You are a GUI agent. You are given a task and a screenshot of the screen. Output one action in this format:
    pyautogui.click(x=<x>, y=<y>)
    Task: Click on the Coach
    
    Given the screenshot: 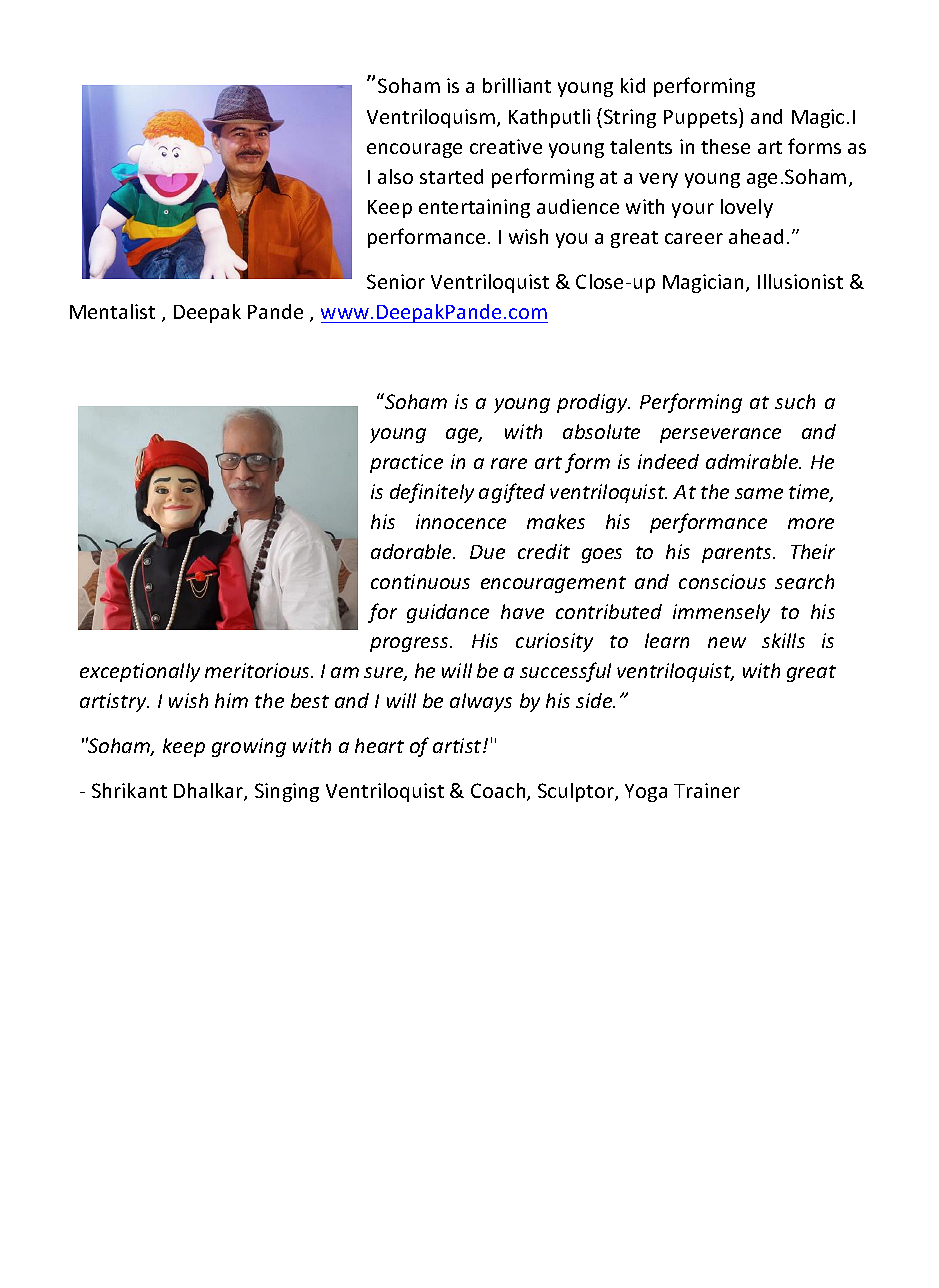 What is the action you would take?
    pyautogui.click(x=499, y=792)
